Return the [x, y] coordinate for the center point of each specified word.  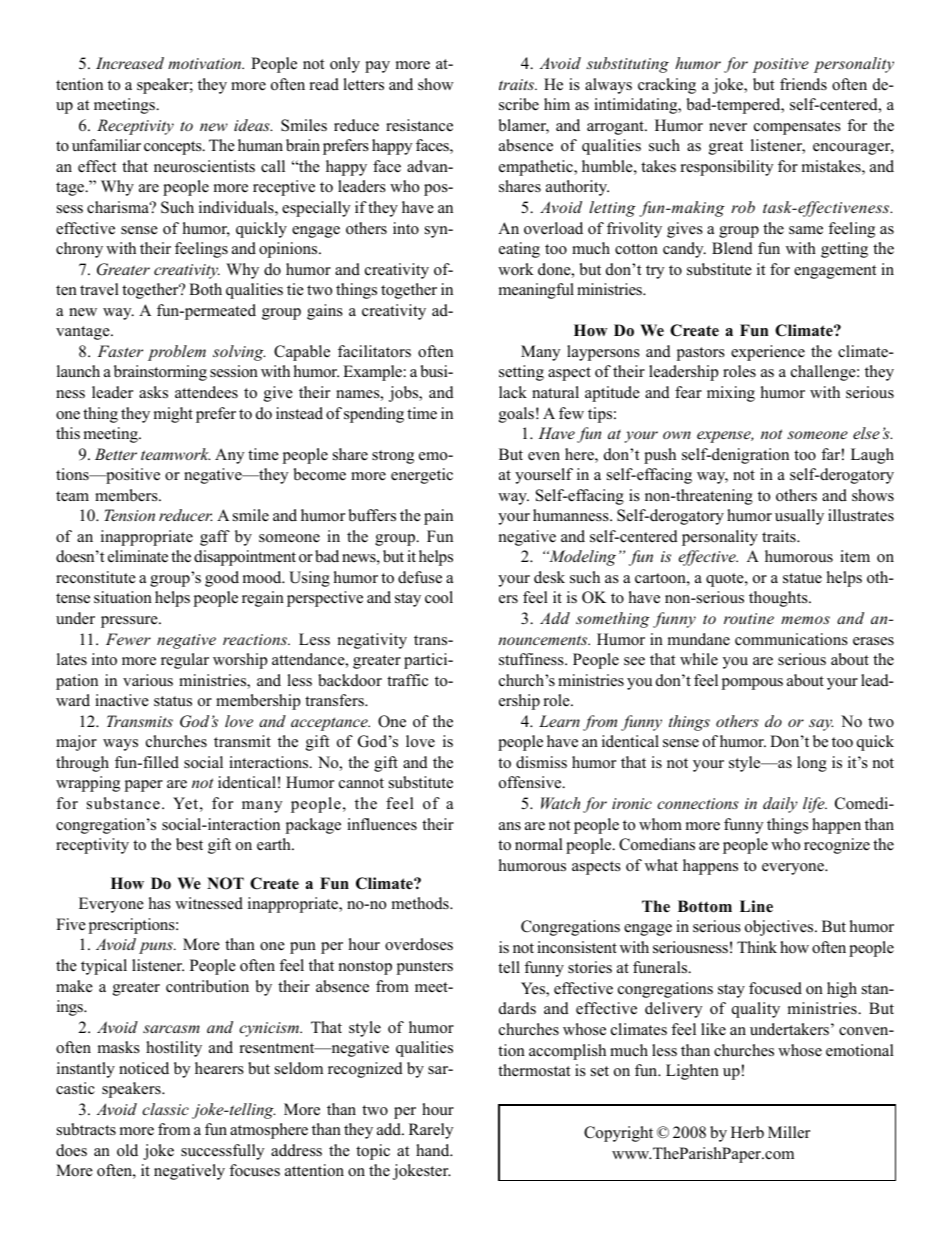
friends [803, 84]
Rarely [431, 1131]
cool [439, 597]
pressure [130, 622]
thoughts [779, 599]
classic [165, 1109]
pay [377, 67]
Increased [130, 63]
